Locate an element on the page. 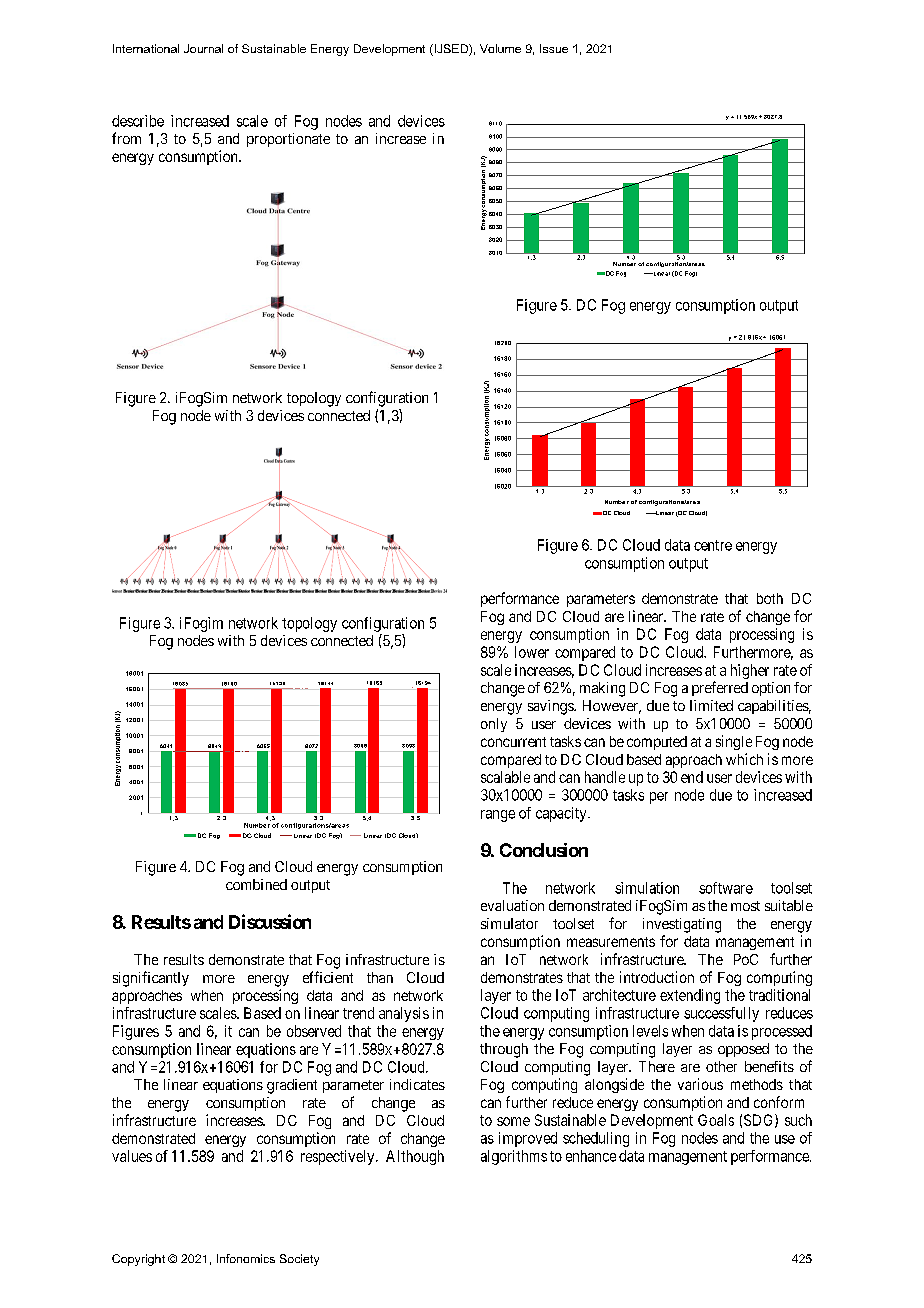 The height and width of the page is (1308, 924). analysis is located at coordinates (404, 1014).
